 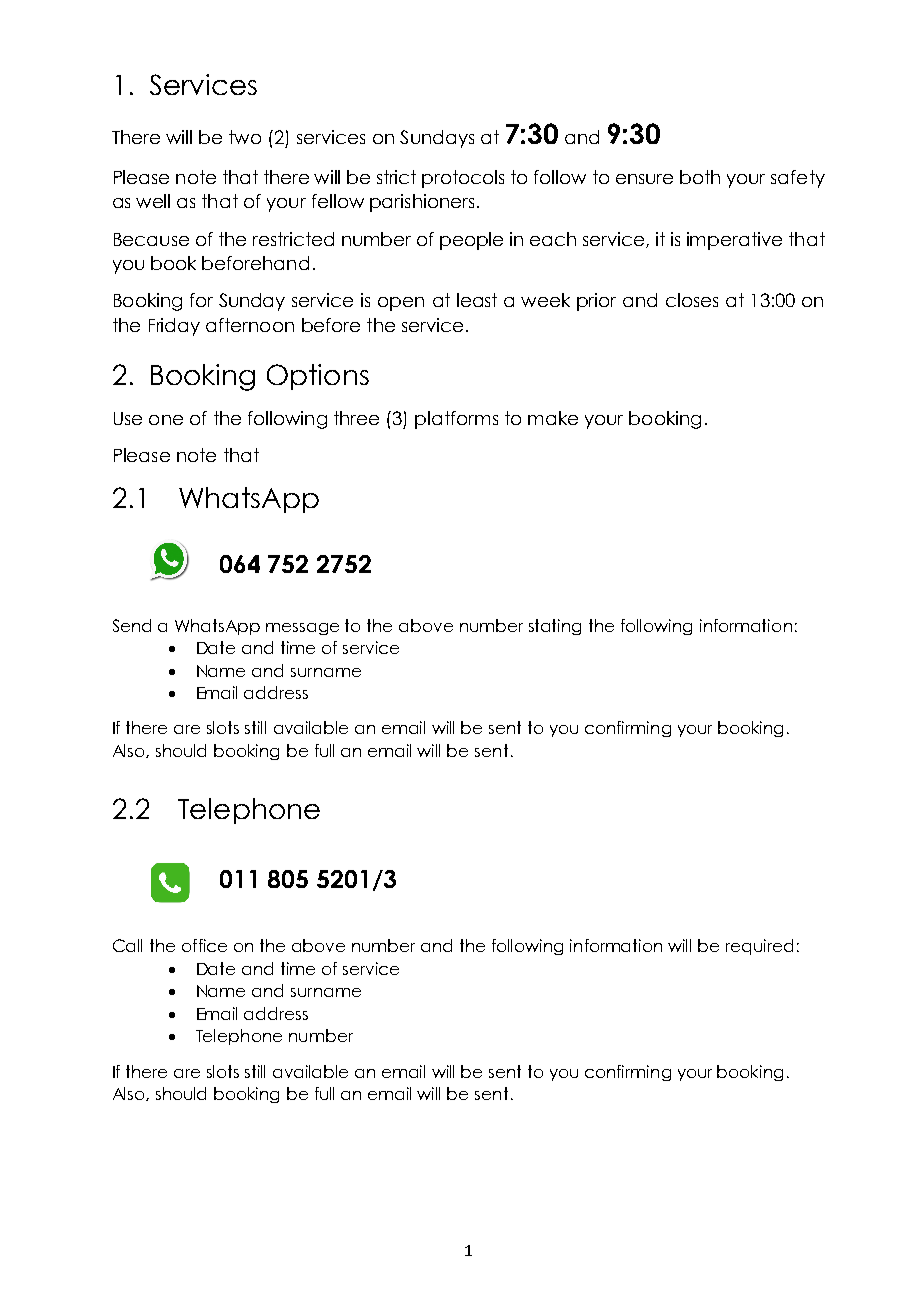 What do you see at coordinates (456, 420) in the image?
I see `platforms` at bounding box center [456, 420].
